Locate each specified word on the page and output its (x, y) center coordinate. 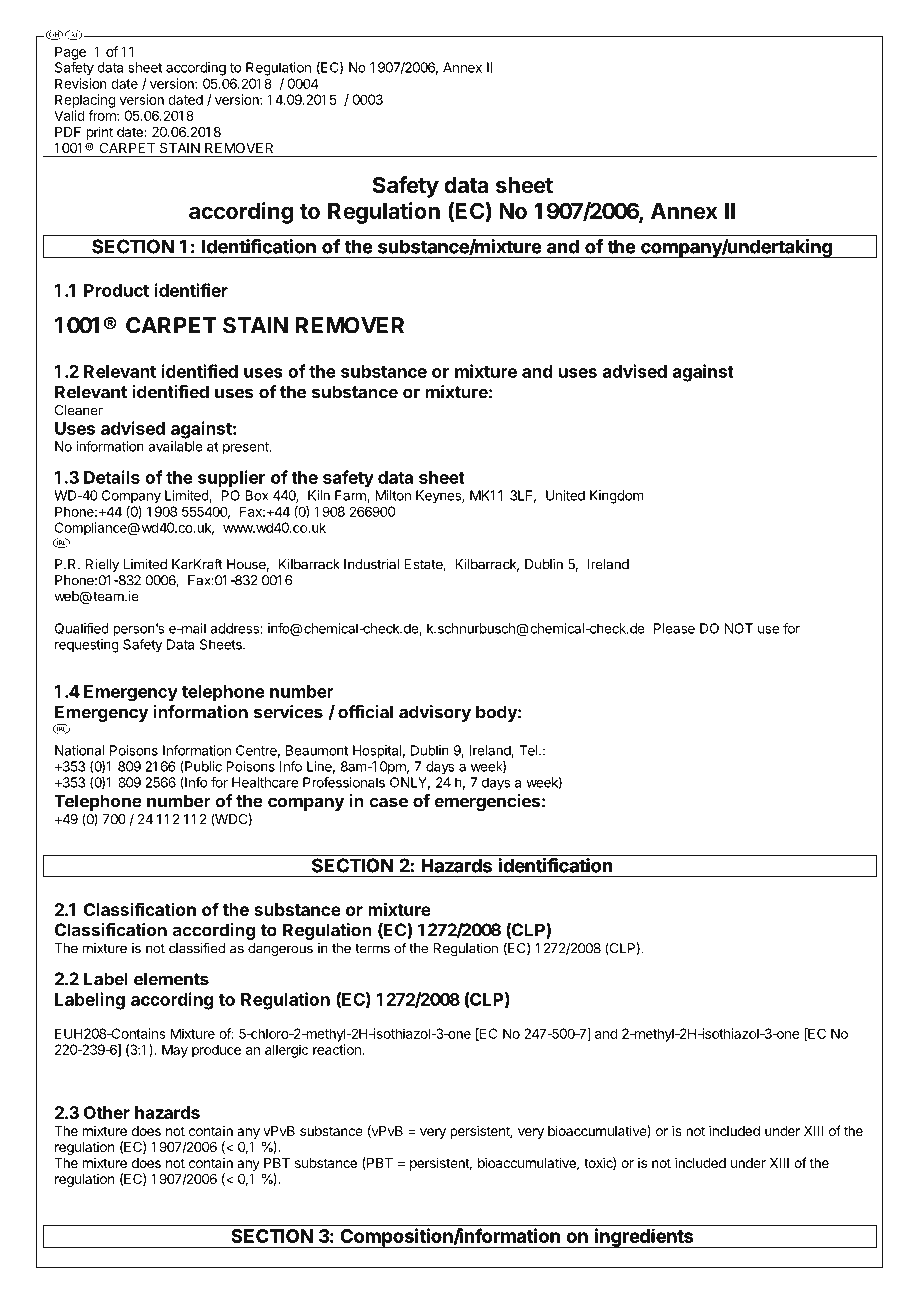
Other (107, 1112)
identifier (191, 290)
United (565, 495)
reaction (338, 1049)
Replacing (85, 101)
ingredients (644, 1238)
